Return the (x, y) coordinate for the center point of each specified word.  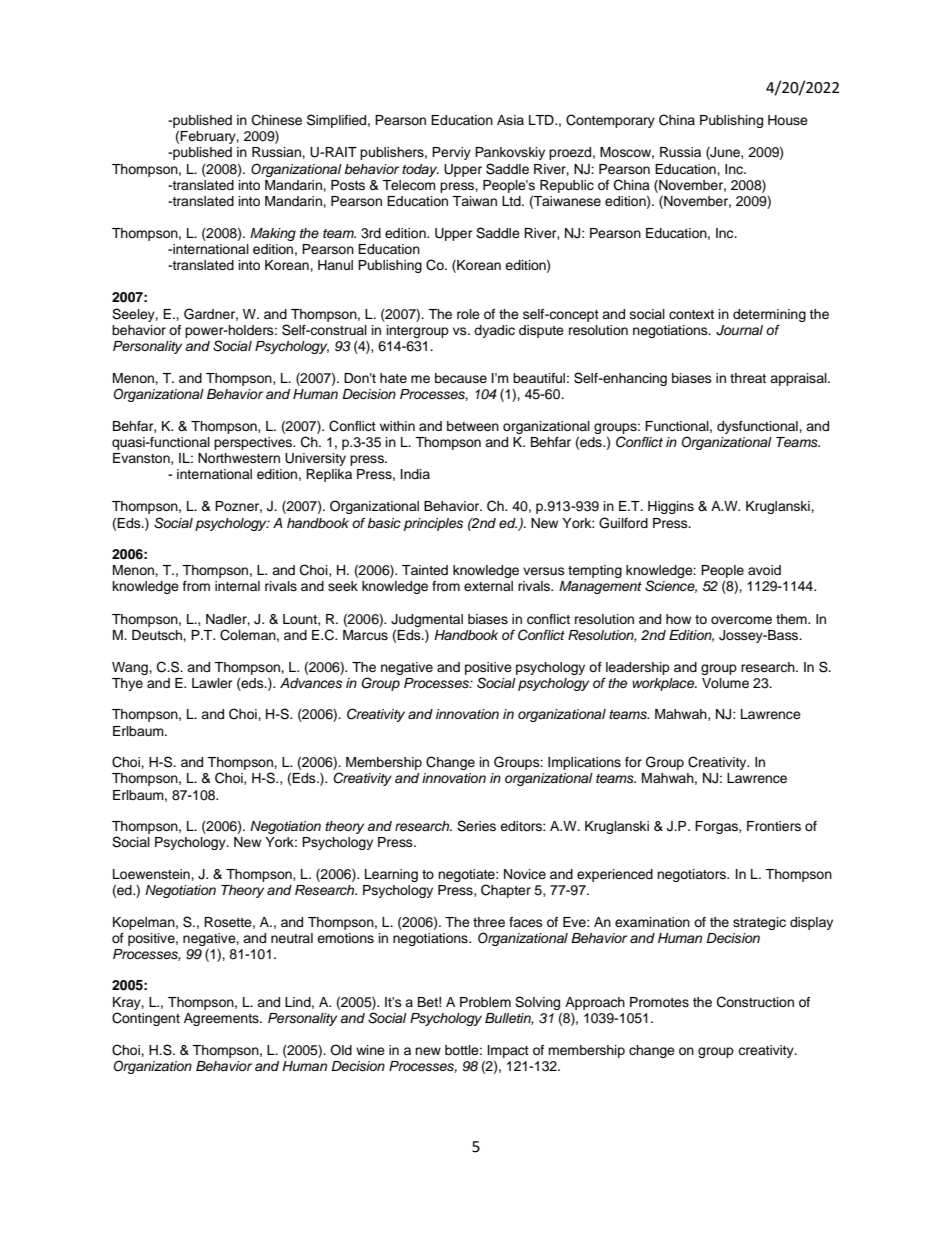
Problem (485, 1002)
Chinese (277, 120)
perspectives (254, 443)
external (488, 586)
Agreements (222, 1019)
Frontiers (774, 826)
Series (476, 826)
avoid (764, 570)
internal (237, 586)
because (461, 378)
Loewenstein (152, 874)
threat (748, 378)
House (788, 120)
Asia (510, 120)
